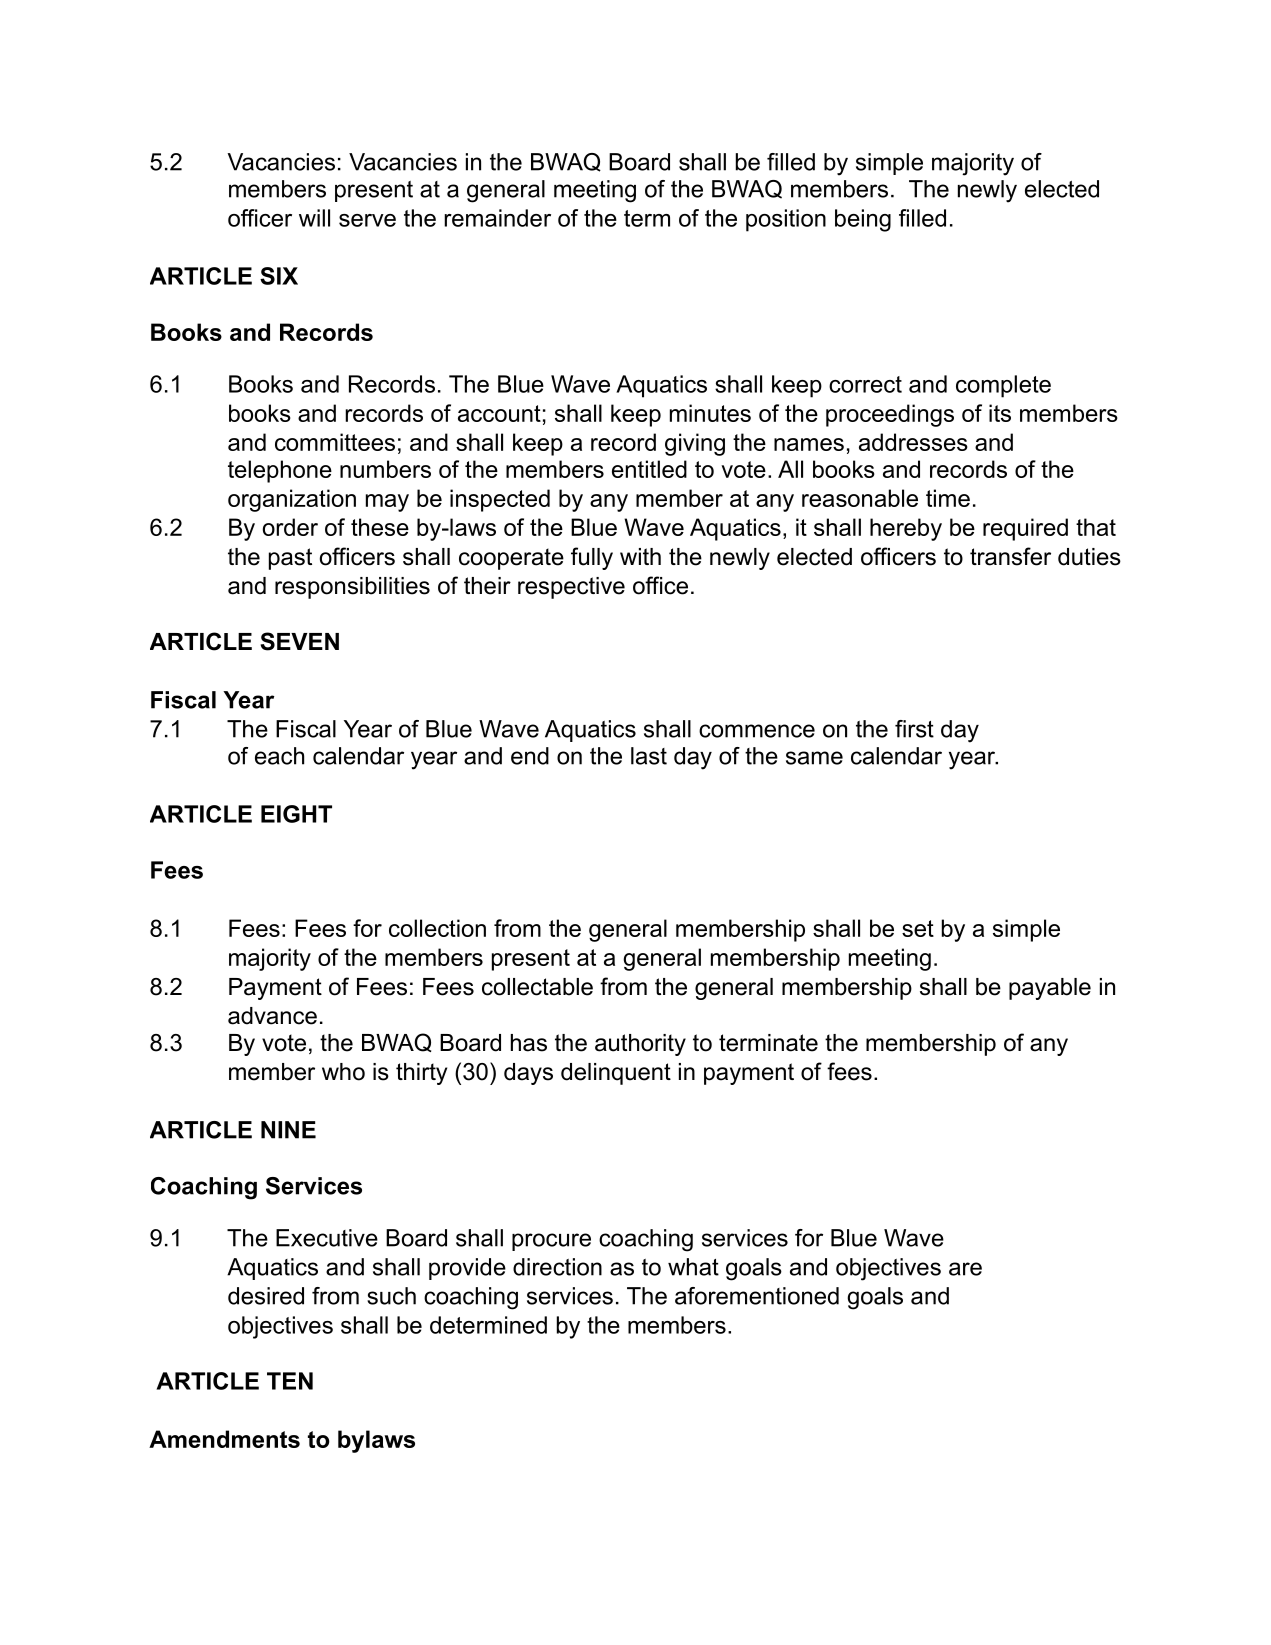 This screenshot has height=1645, width=1271. What do you see at coordinates (863, 220) in the screenshot?
I see `being` at bounding box center [863, 220].
